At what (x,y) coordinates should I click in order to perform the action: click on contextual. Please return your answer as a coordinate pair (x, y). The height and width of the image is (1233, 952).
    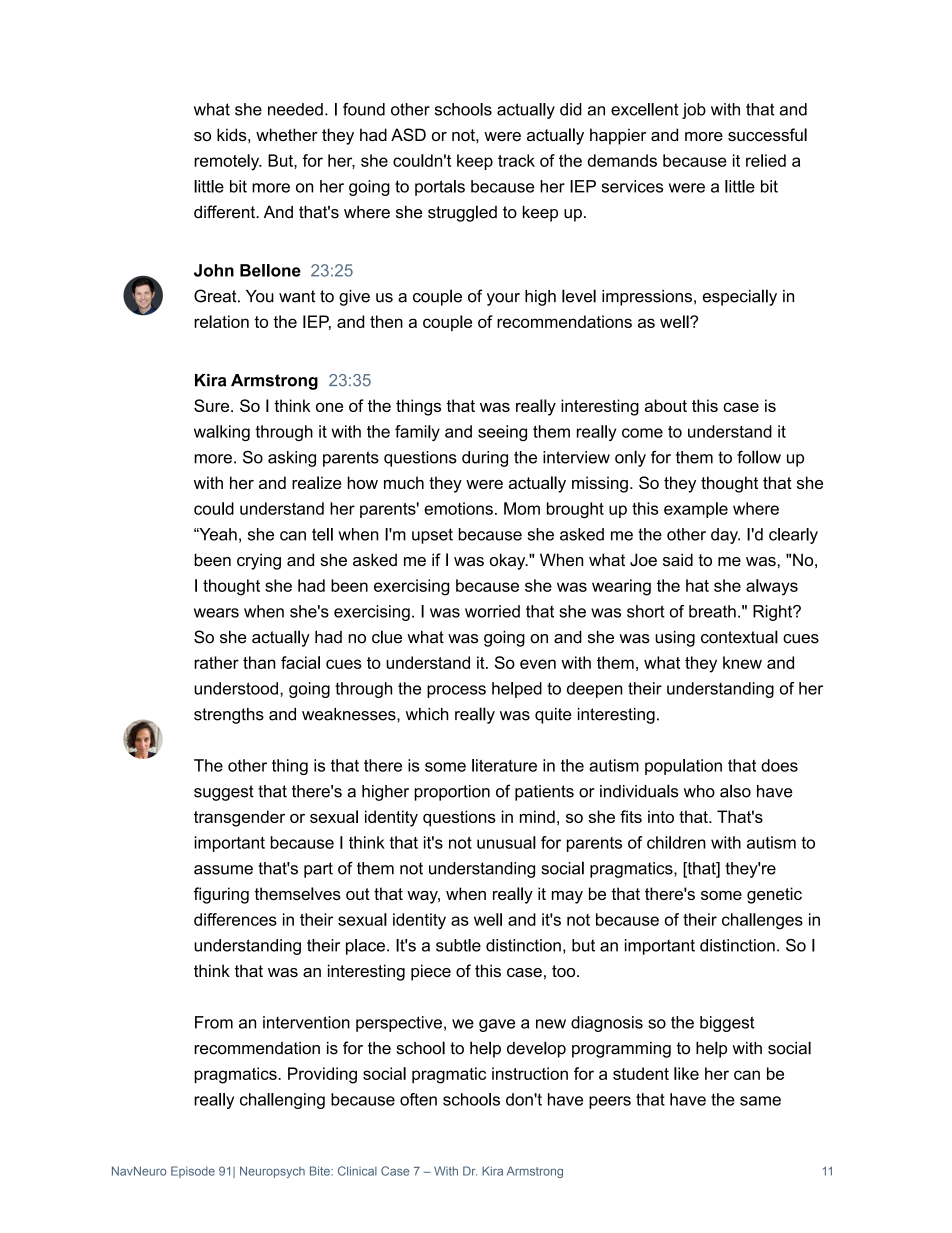
    Looking at the image, I should click on (739, 637).
